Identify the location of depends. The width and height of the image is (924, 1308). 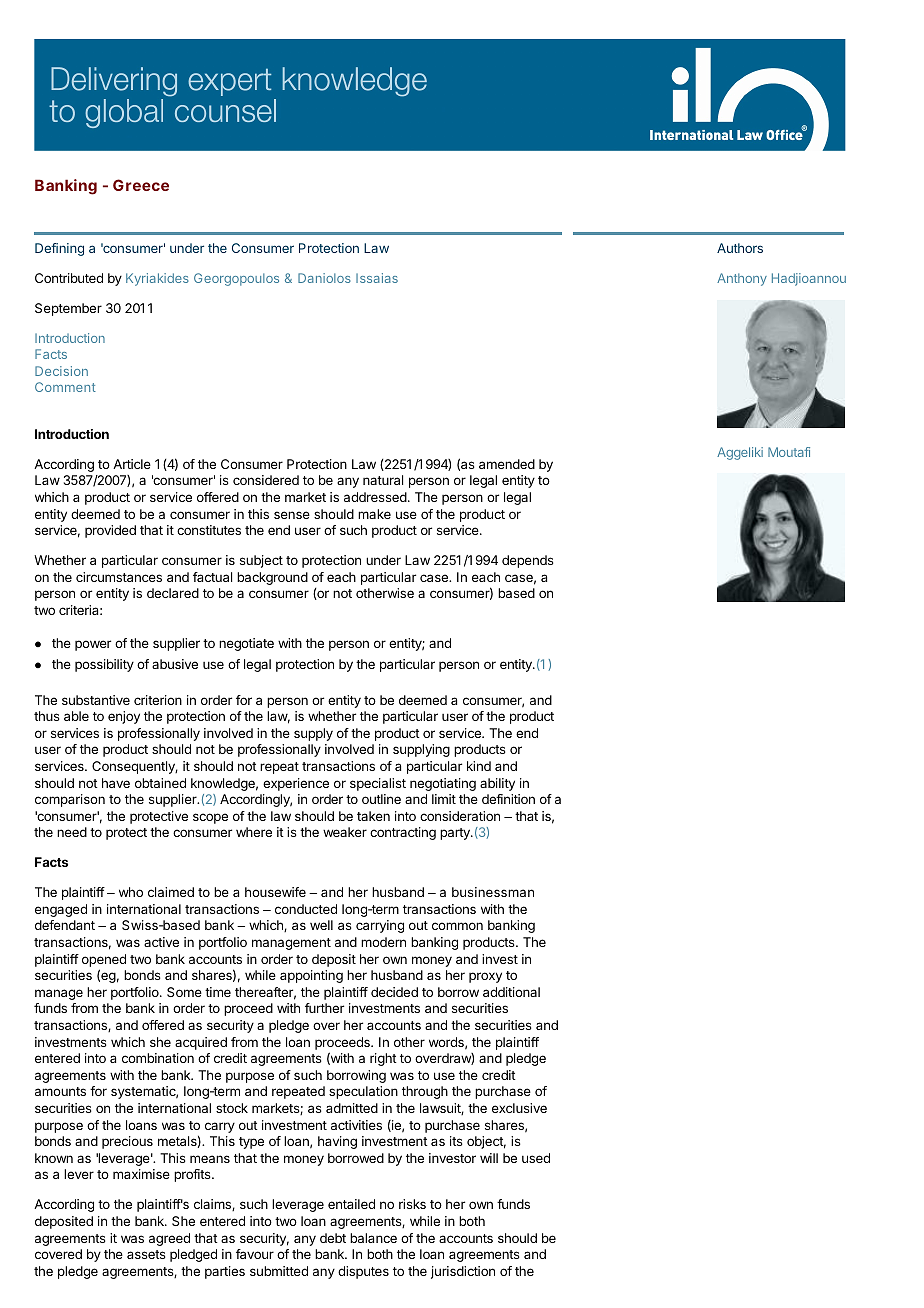
(528, 561).
